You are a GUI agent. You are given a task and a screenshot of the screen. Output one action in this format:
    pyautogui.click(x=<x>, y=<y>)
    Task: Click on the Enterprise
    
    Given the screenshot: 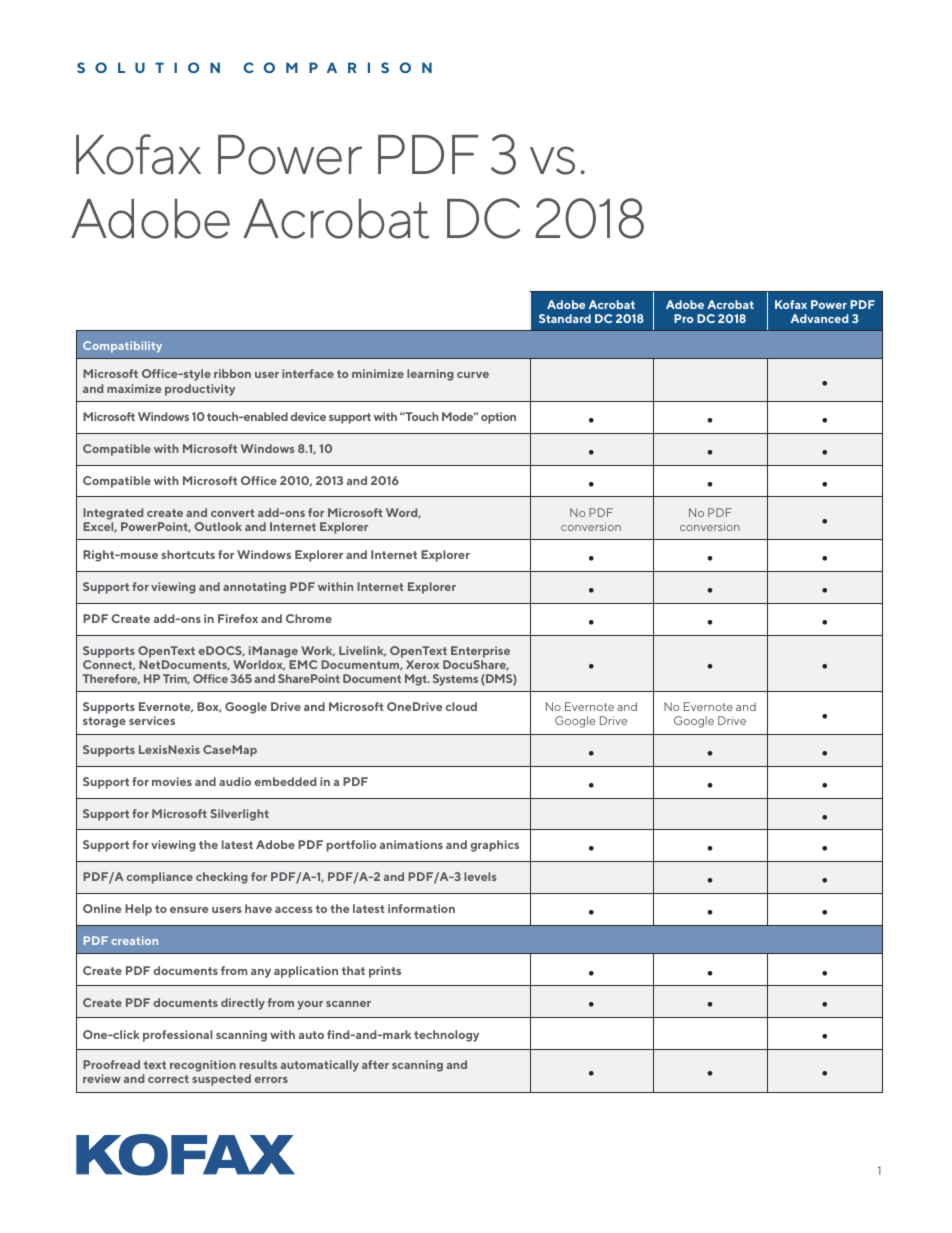 What is the action you would take?
    pyautogui.click(x=480, y=652)
